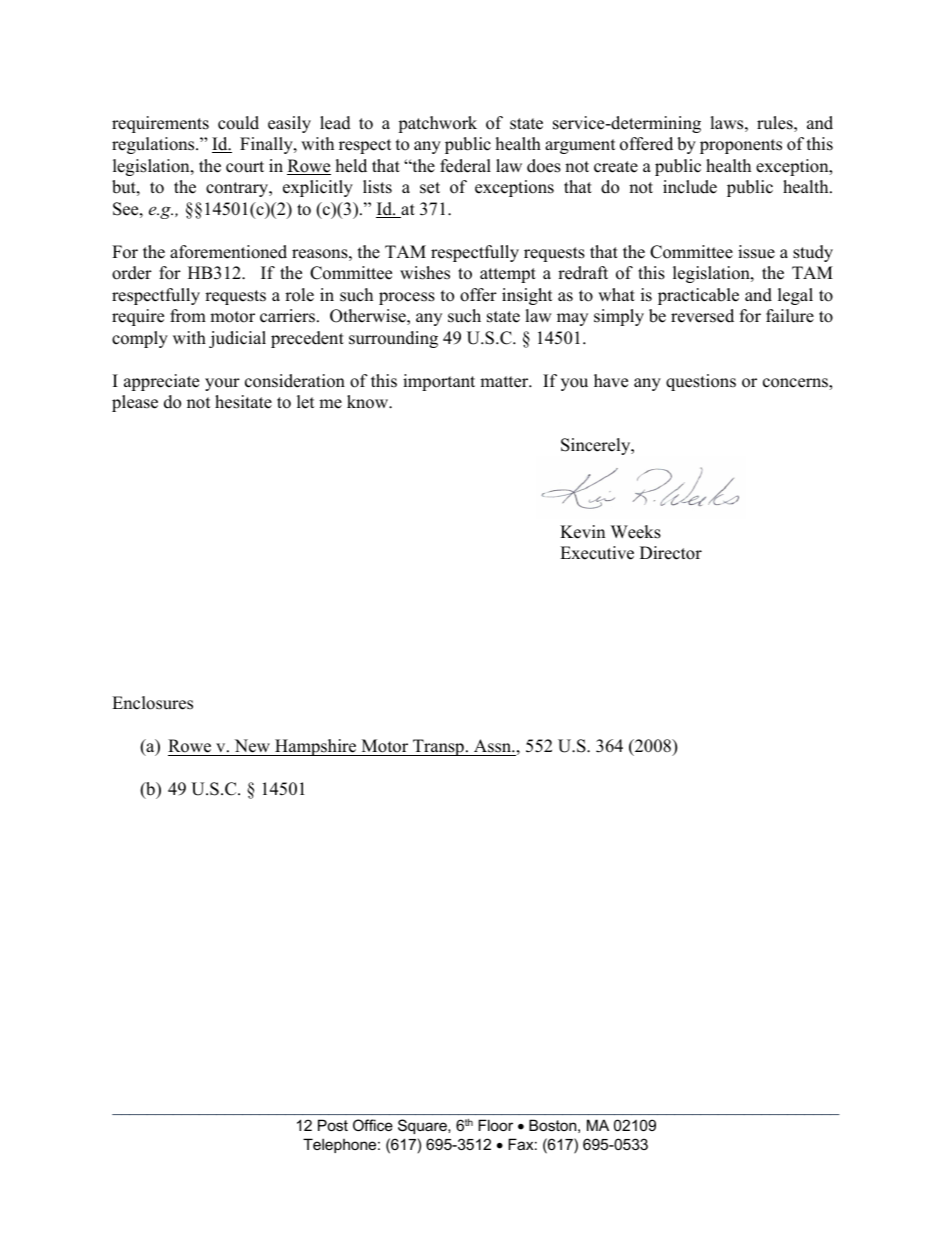 The height and width of the screenshot is (1233, 952). Describe the element at coordinates (465, 166) in the screenshot. I see `federal` at that location.
